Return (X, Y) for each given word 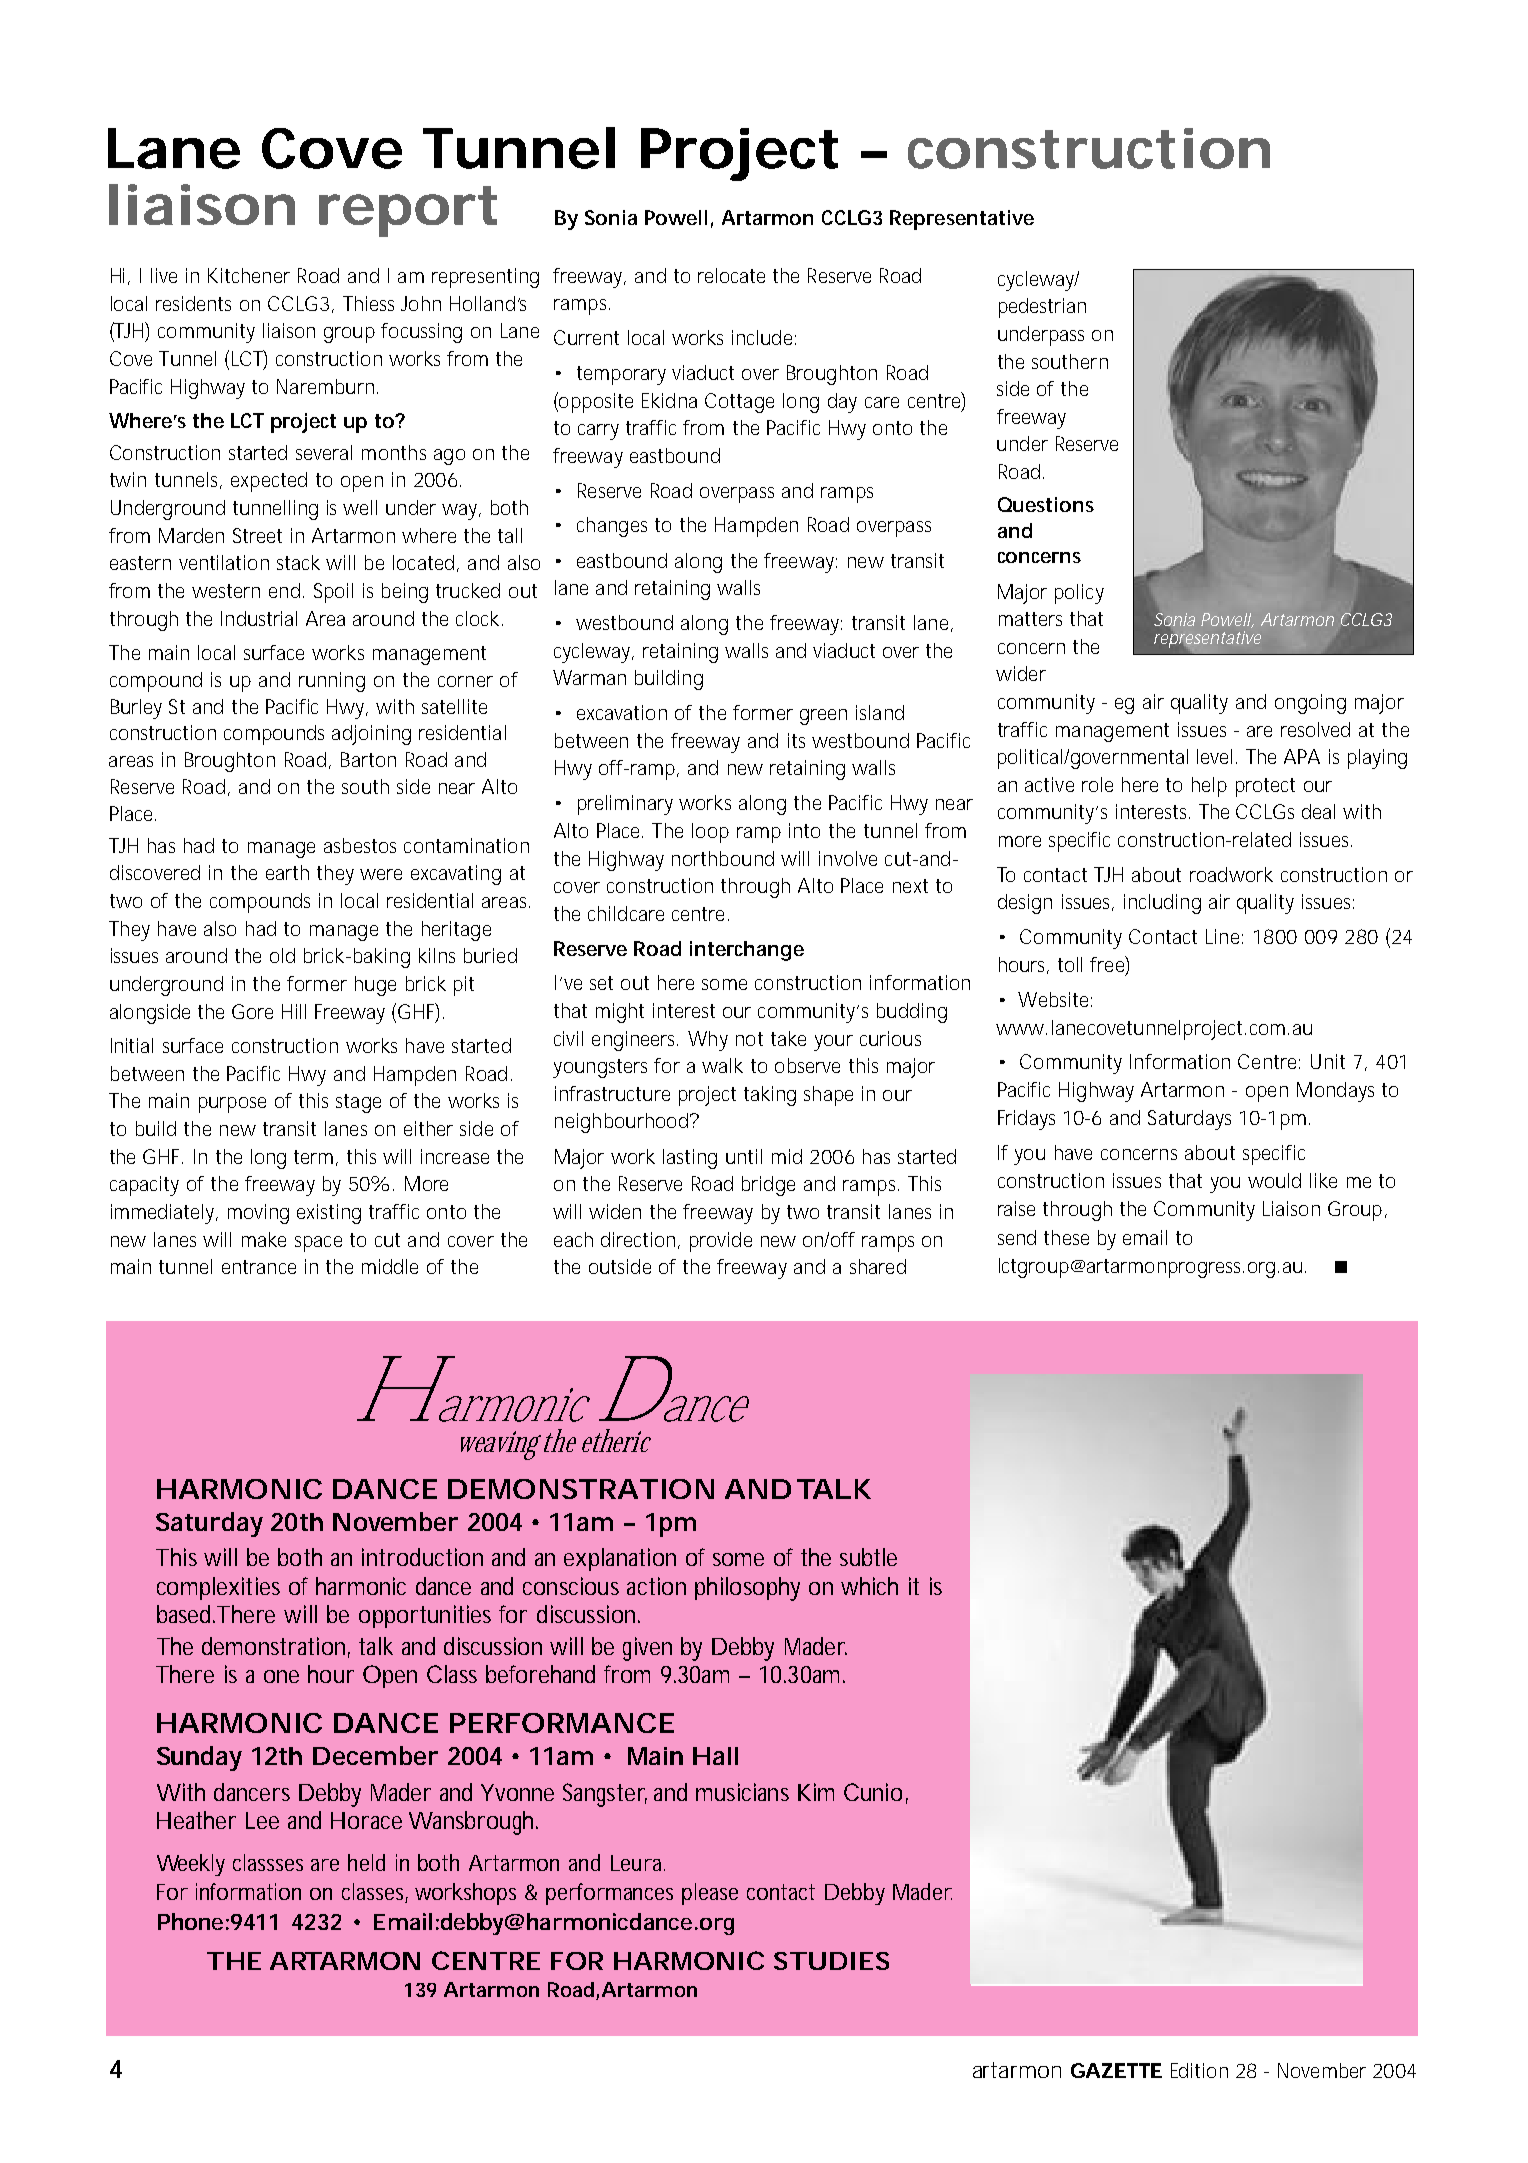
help (1209, 787)
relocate (731, 275)
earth (287, 872)
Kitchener (249, 275)
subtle (868, 1557)
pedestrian (1042, 308)
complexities (218, 1588)
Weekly (191, 1865)
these (1066, 1237)
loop (710, 833)
